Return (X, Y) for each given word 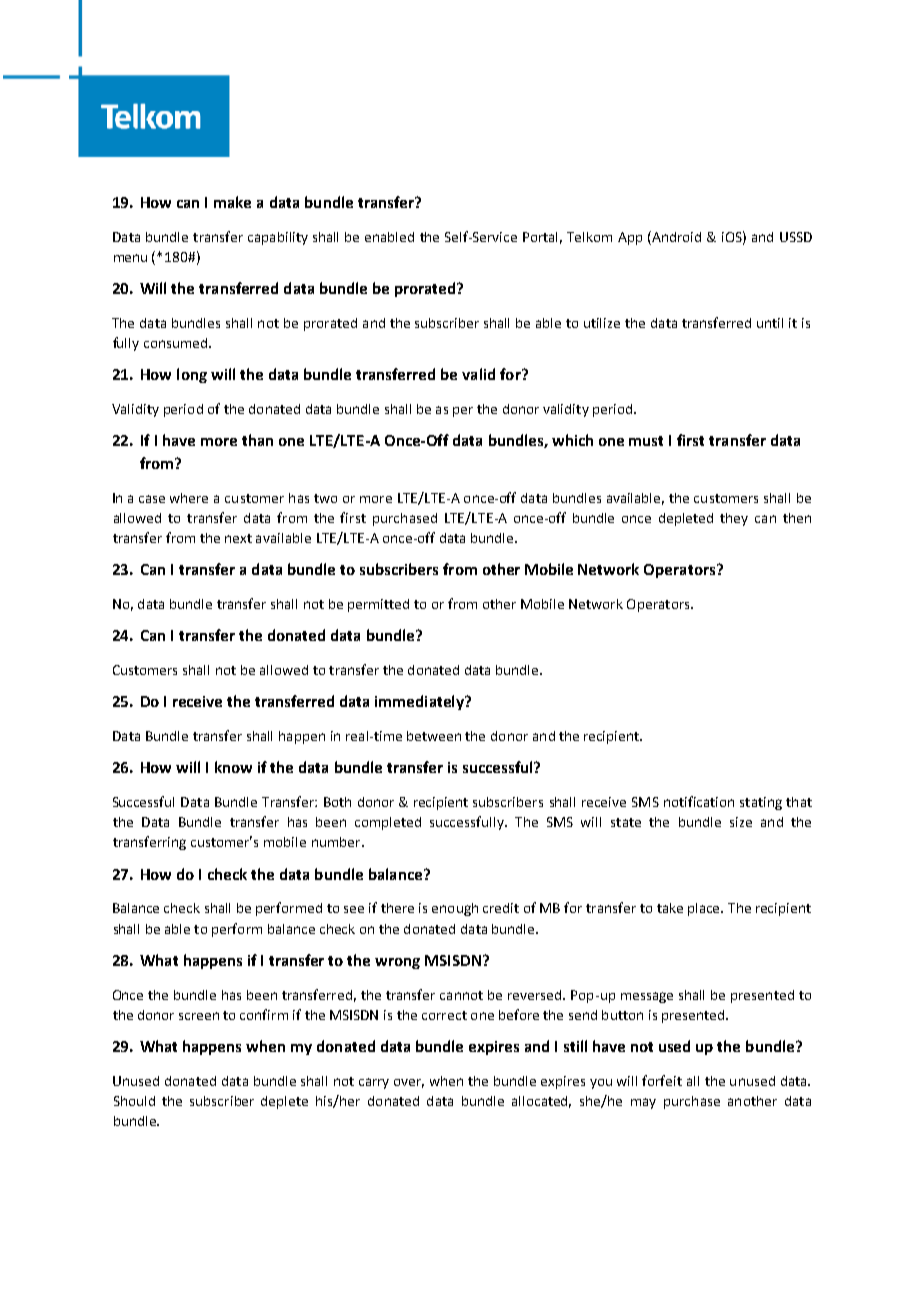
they (734, 519)
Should (134, 1101)
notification (699, 801)
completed (388, 823)
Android (675, 236)
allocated (541, 1102)
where (189, 498)
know (233, 767)
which (572, 440)
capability (278, 238)
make (232, 202)
